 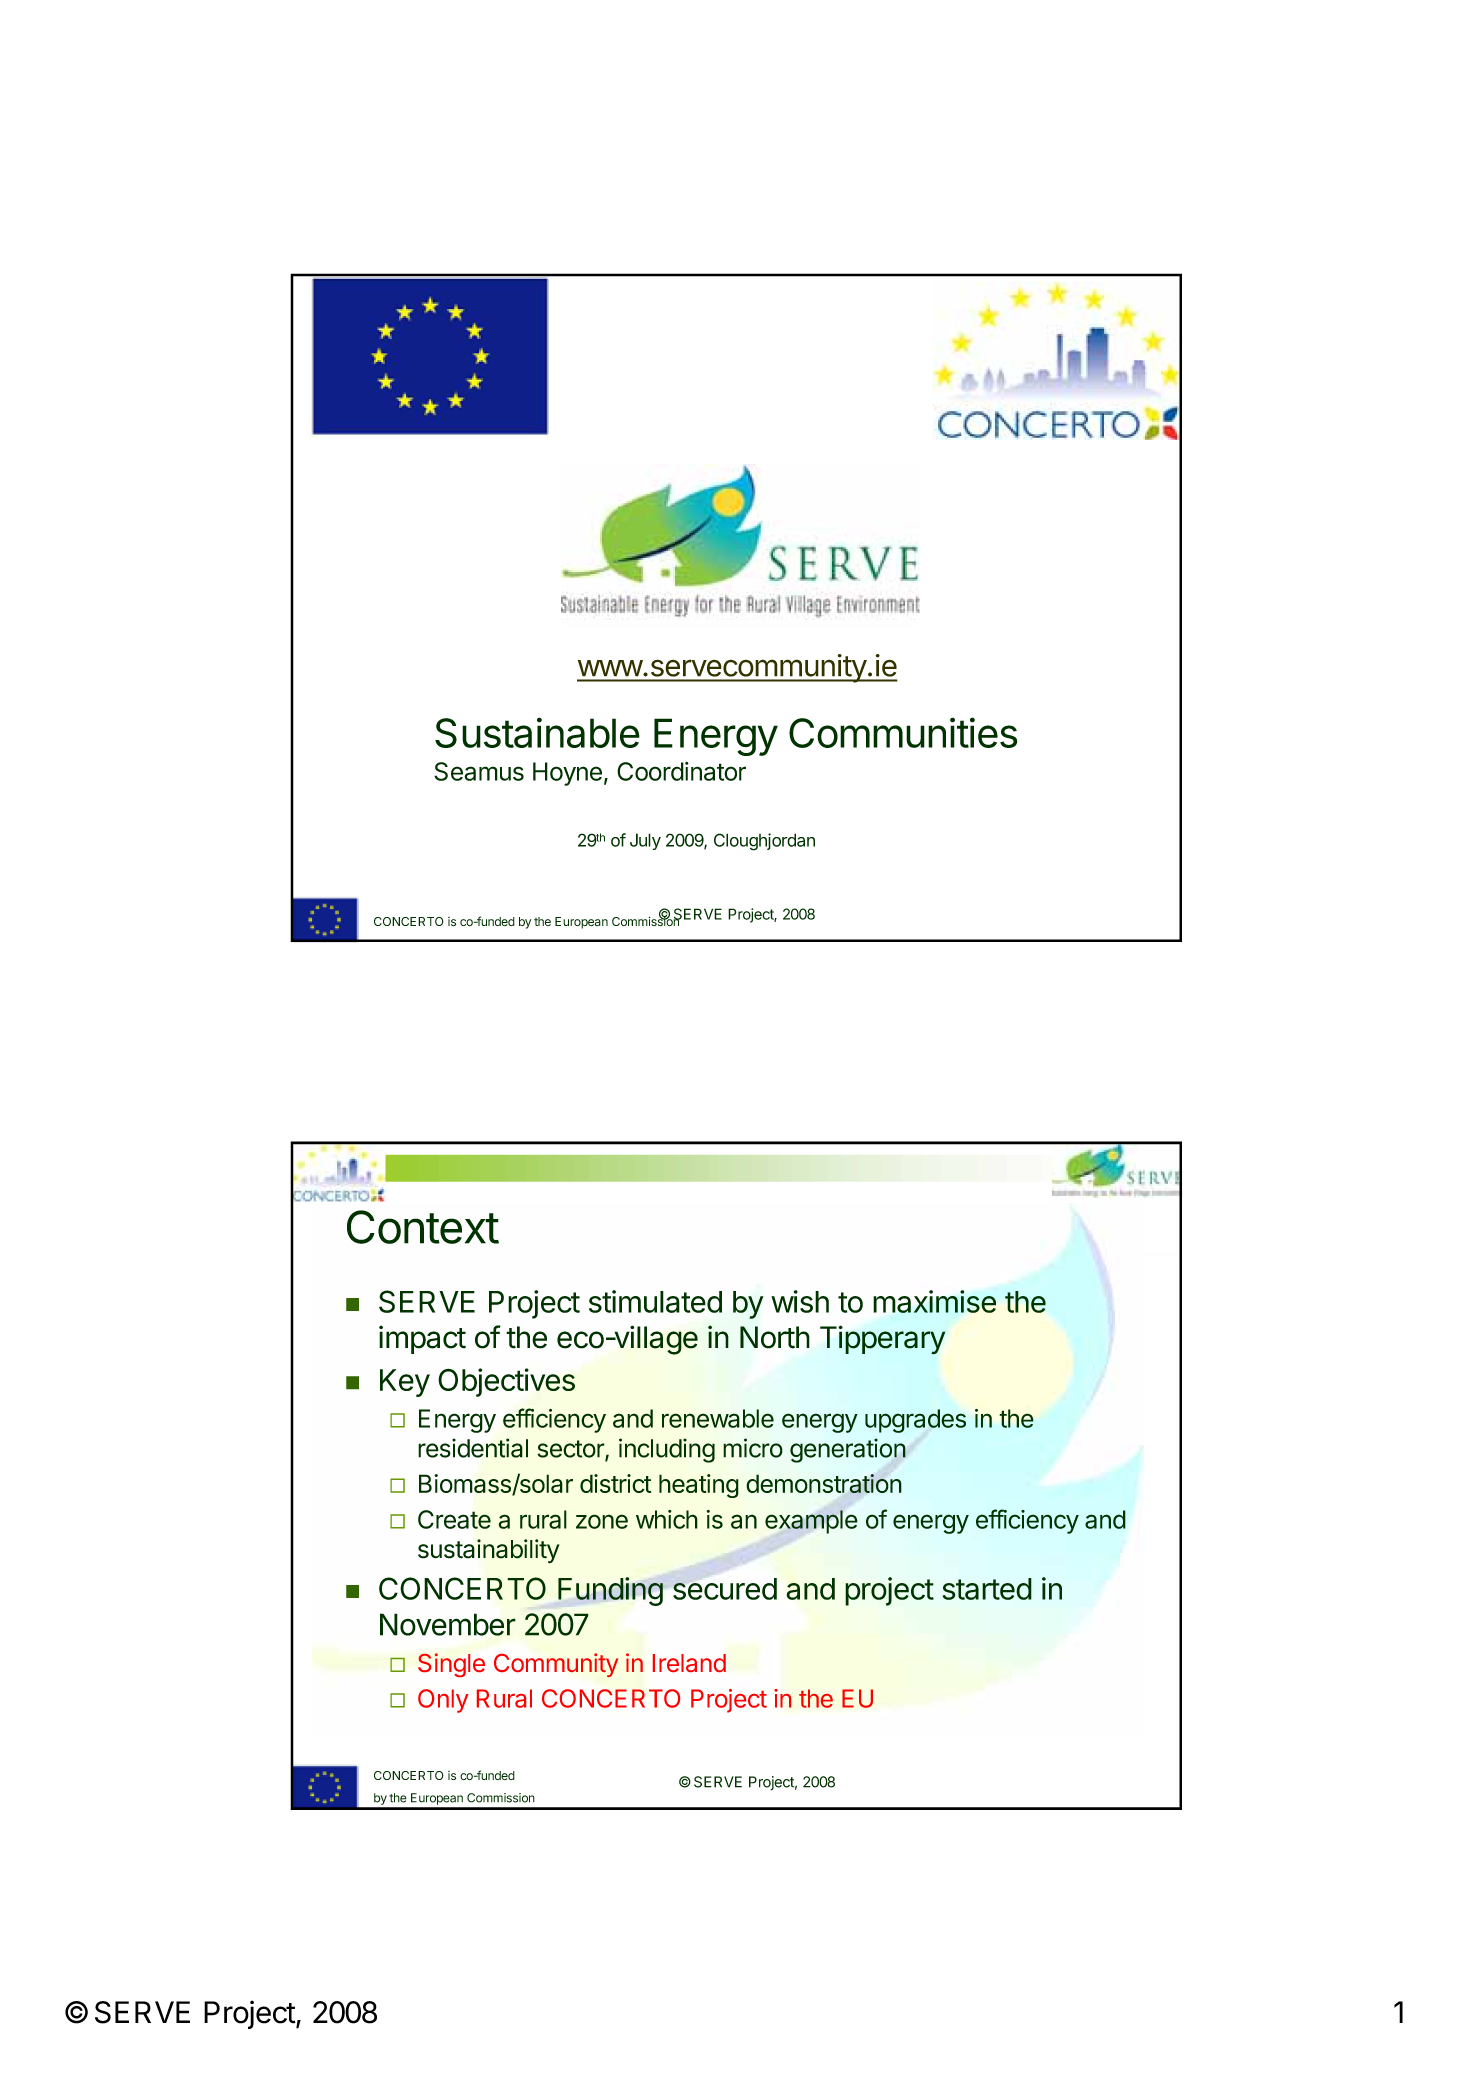 What do you see at coordinates (903, 732) in the screenshot?
I see `Communities` at bounding box center [903, 732].
